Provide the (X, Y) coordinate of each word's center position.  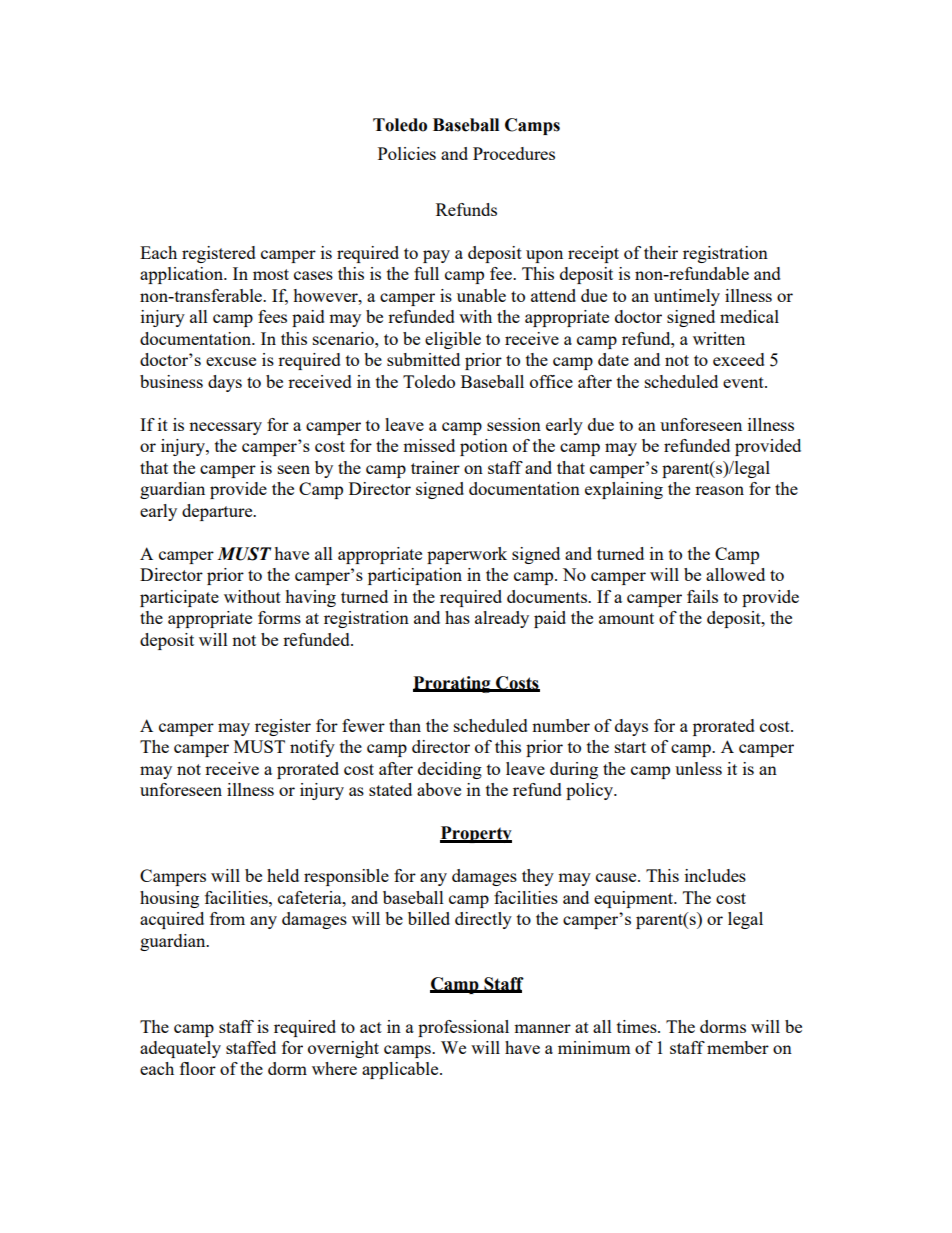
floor (198, 1068)
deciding (450, 770)
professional (463, 1028)
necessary (225, 428)
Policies (407, 153)
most (271, 274)
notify (312, 748)
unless (698, 768)
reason (719, 490)
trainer (435, 467)
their (661, 252)
